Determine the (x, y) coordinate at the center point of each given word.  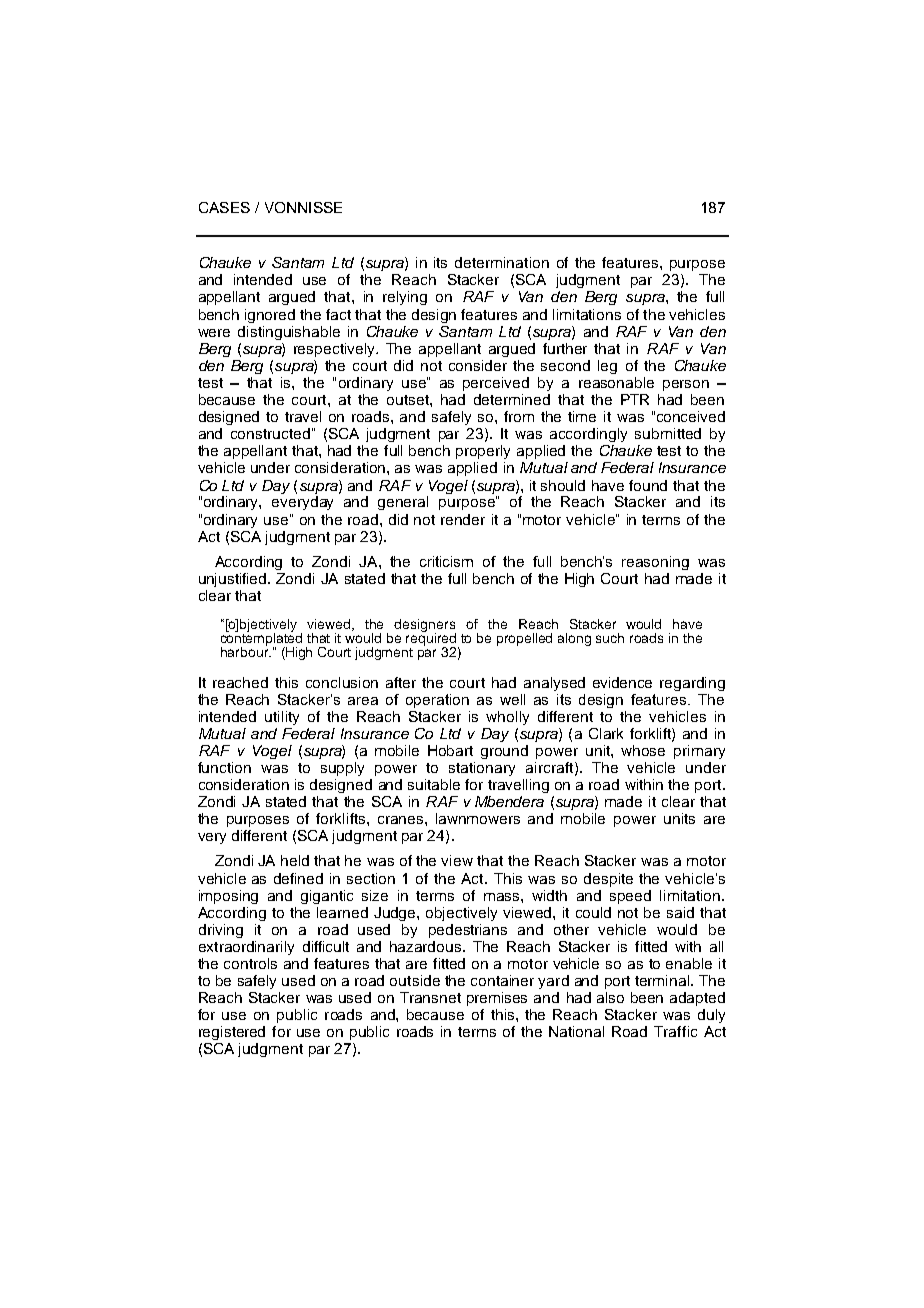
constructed (270, 433)
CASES (224, 207)
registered (232, 1033)
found (648, 485)
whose (643, 750)
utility (282, 718)
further (565, 348)
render (463, 519)
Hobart (450, 750)
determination (502, 262)
